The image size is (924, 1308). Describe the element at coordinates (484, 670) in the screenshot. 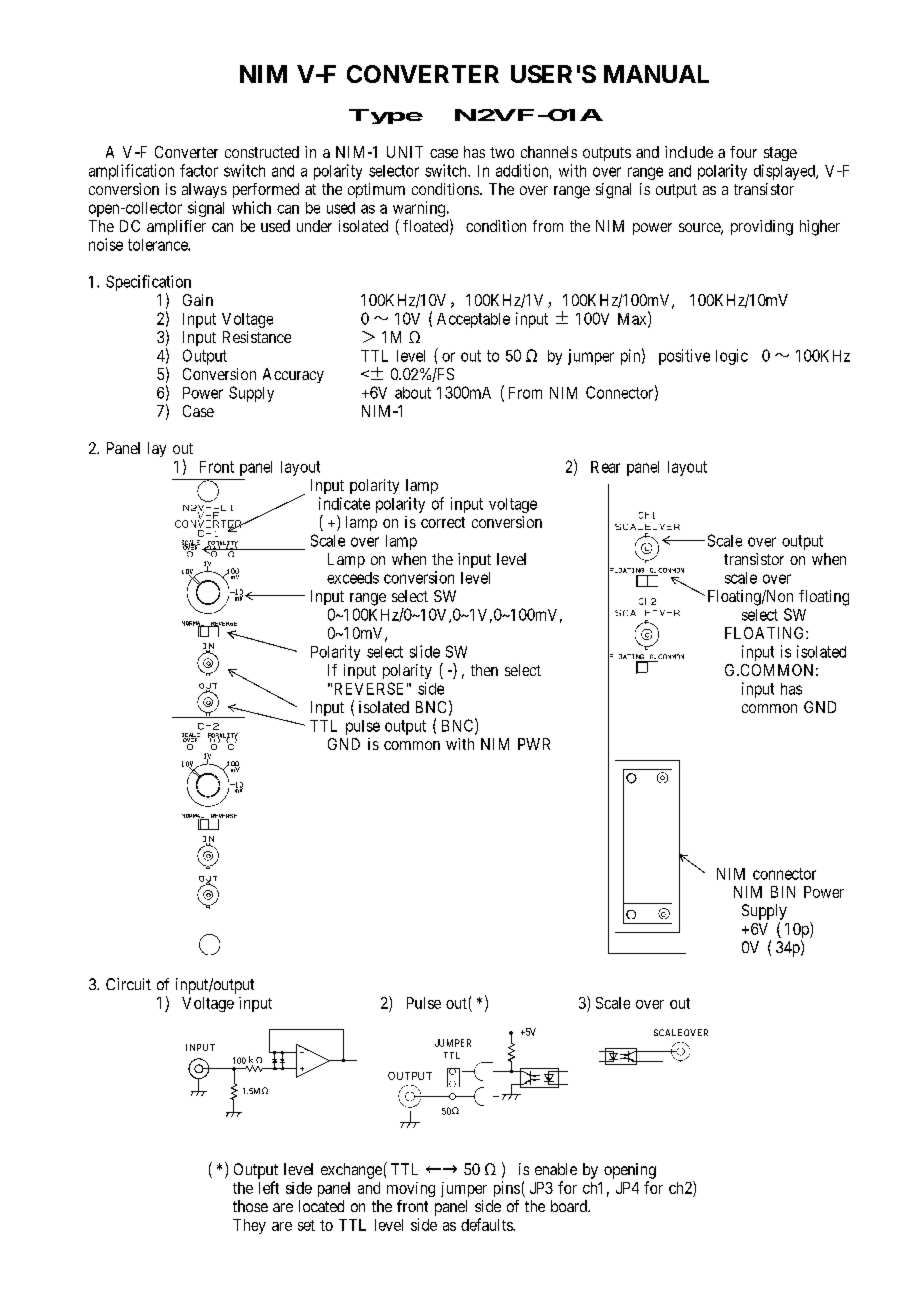

I see `then` at that location.
